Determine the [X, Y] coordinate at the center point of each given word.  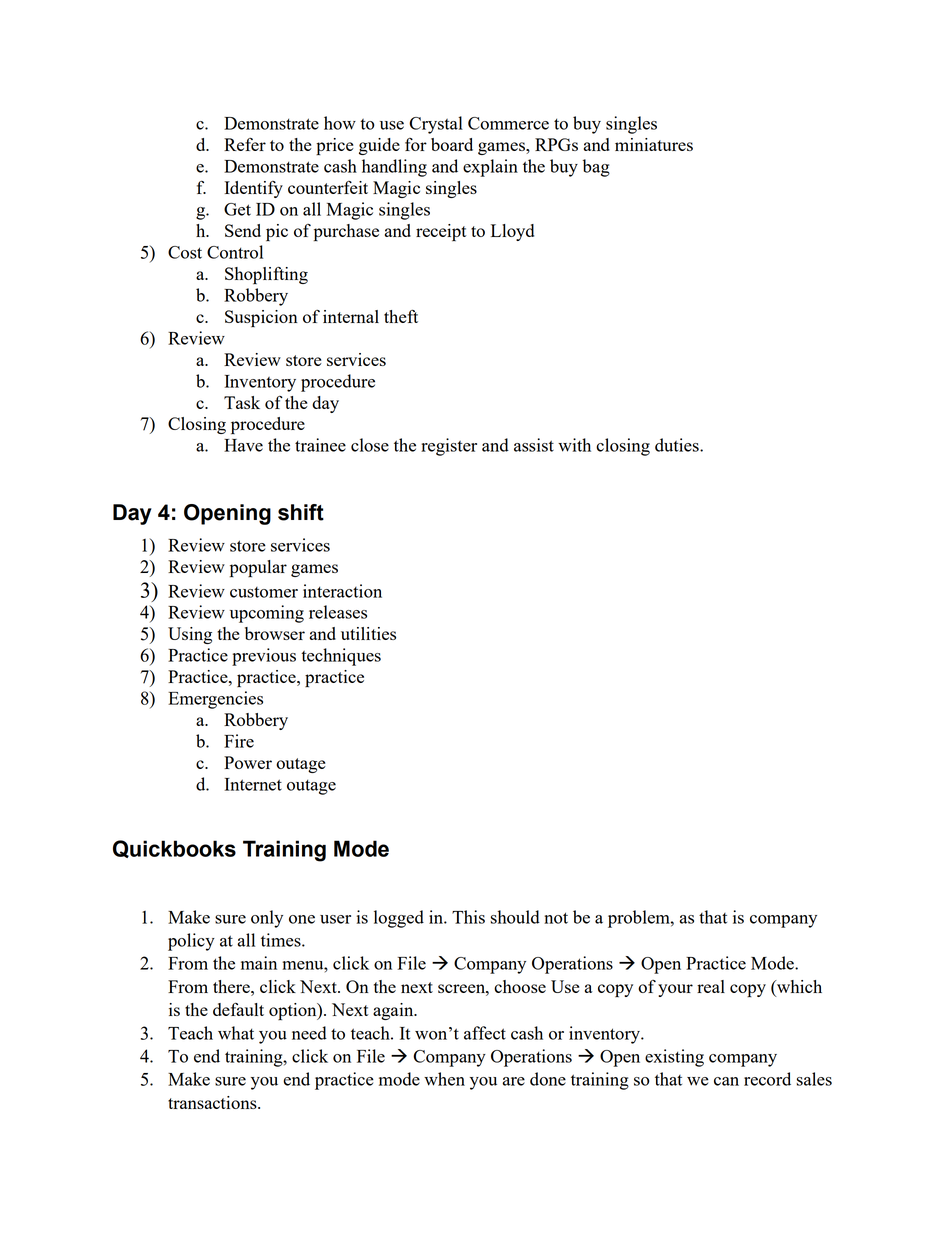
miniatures [654, 144]
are [513, 1081]
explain [490, 168]
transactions [213, 1102]
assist [534, 445]
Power [248, 762]
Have [243, 445]
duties [678, 445]
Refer [245, 144]
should [515, 917]
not [556, 918]
